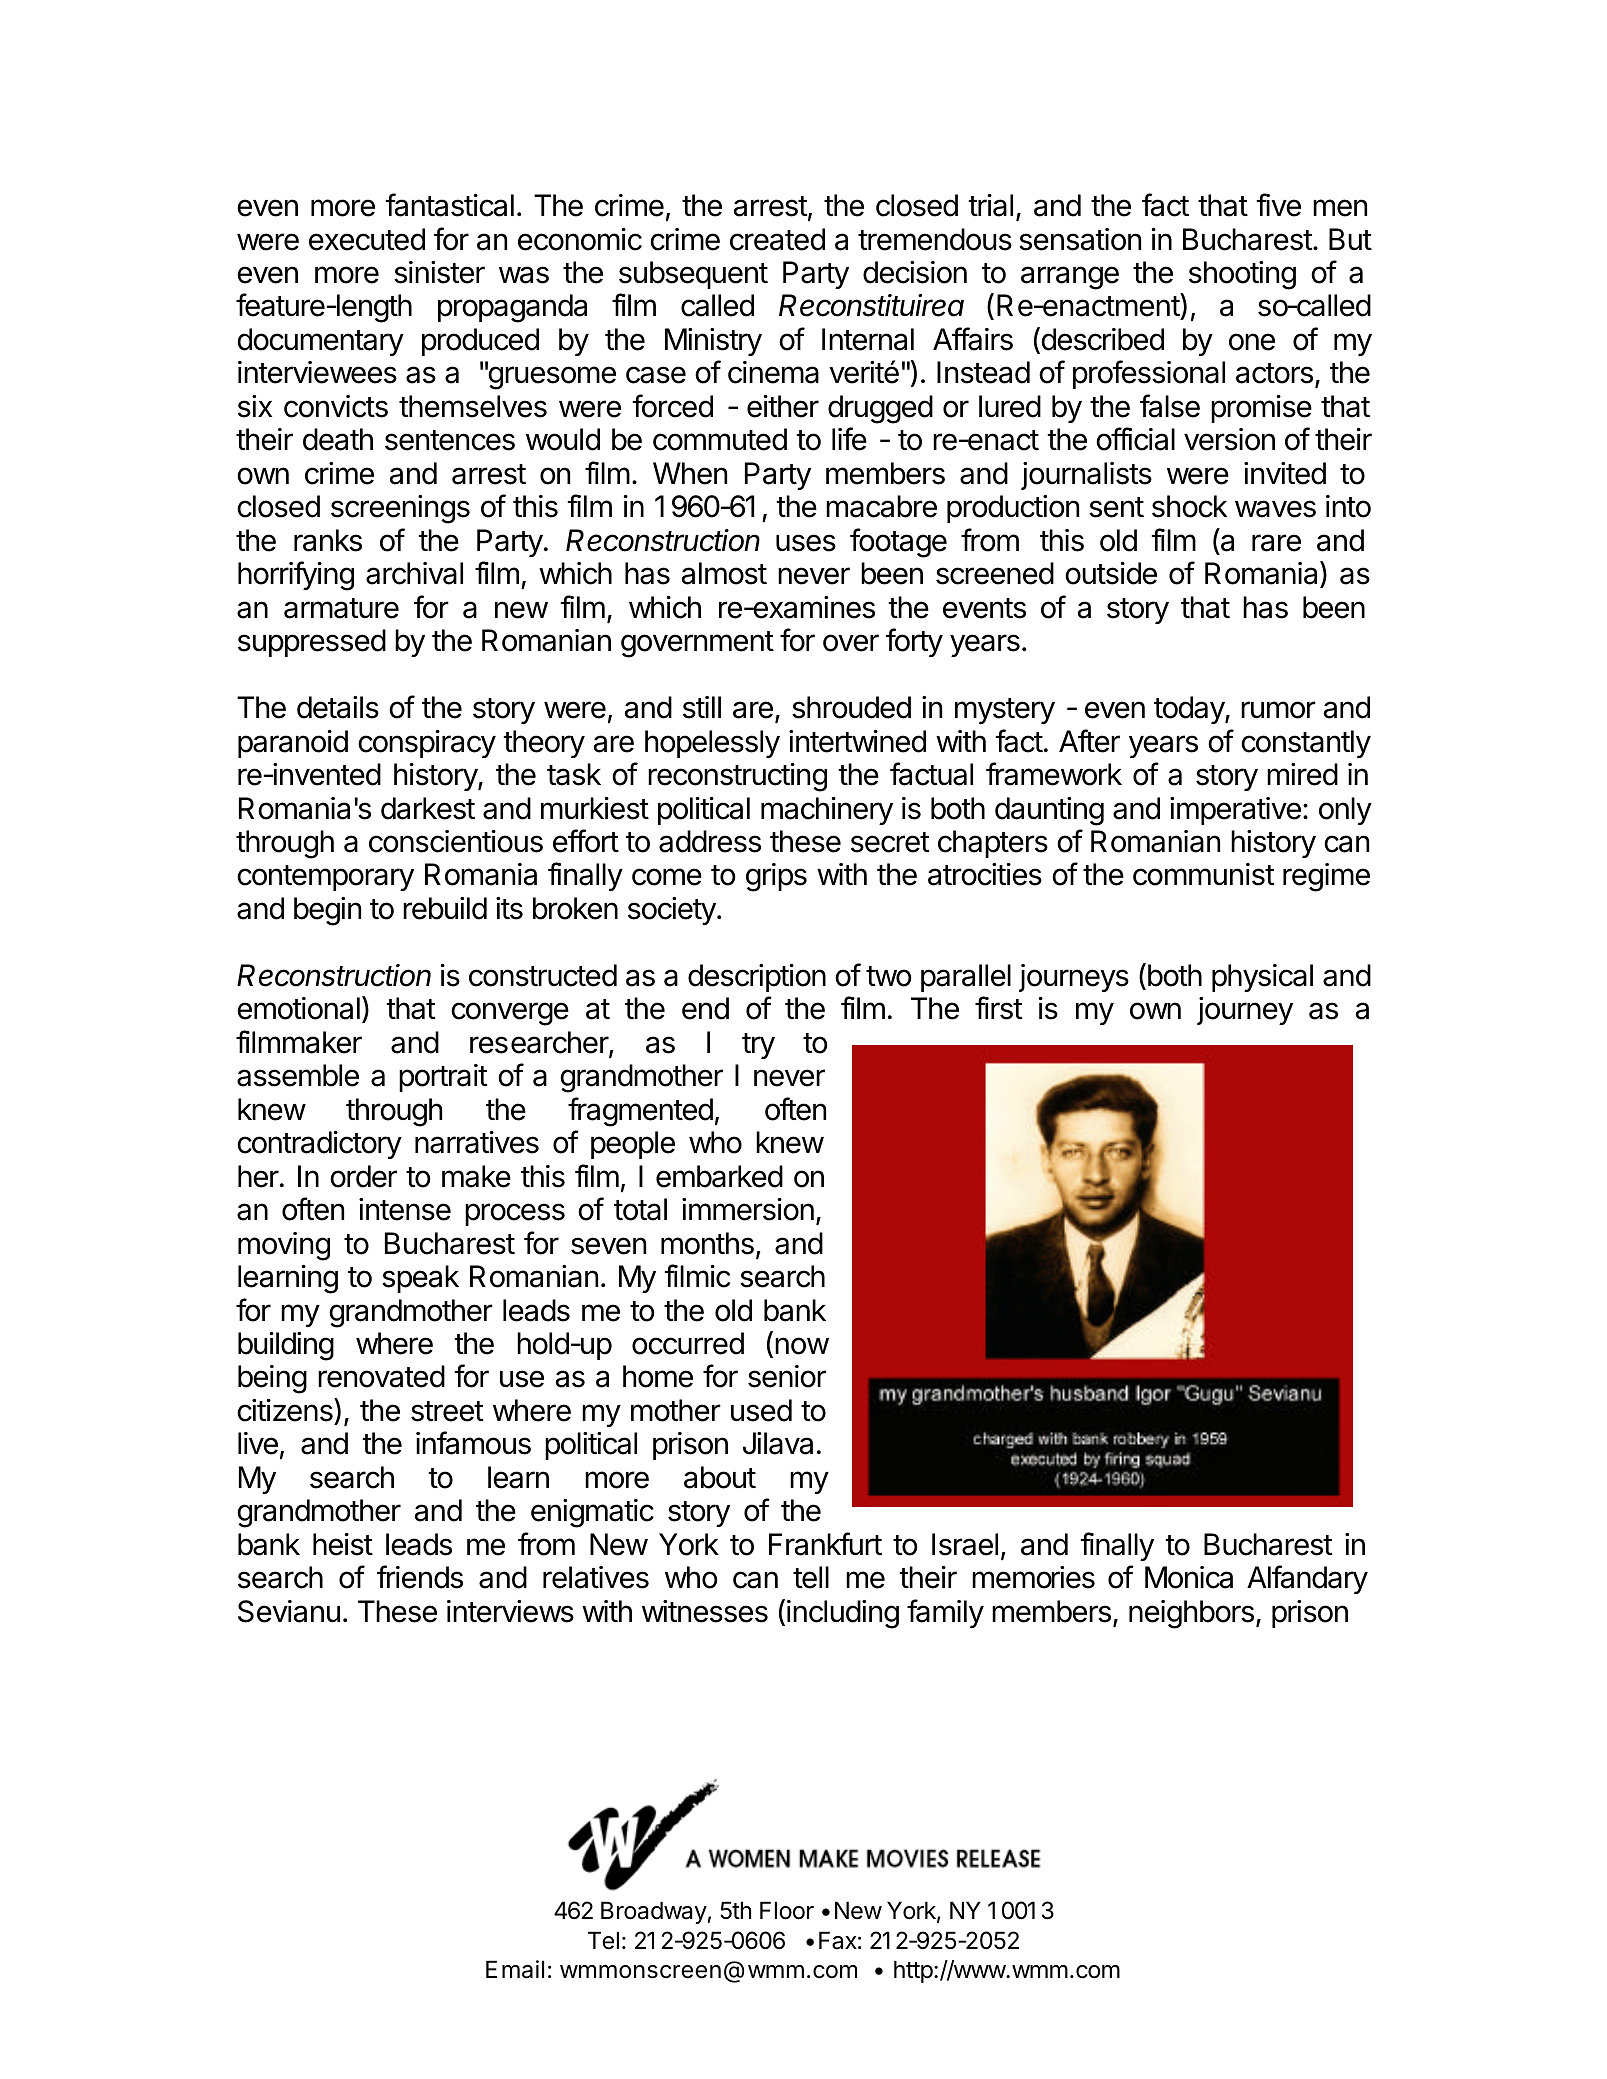 The image size is (1607, 2079). I want to click on created, so click(777, 239).
